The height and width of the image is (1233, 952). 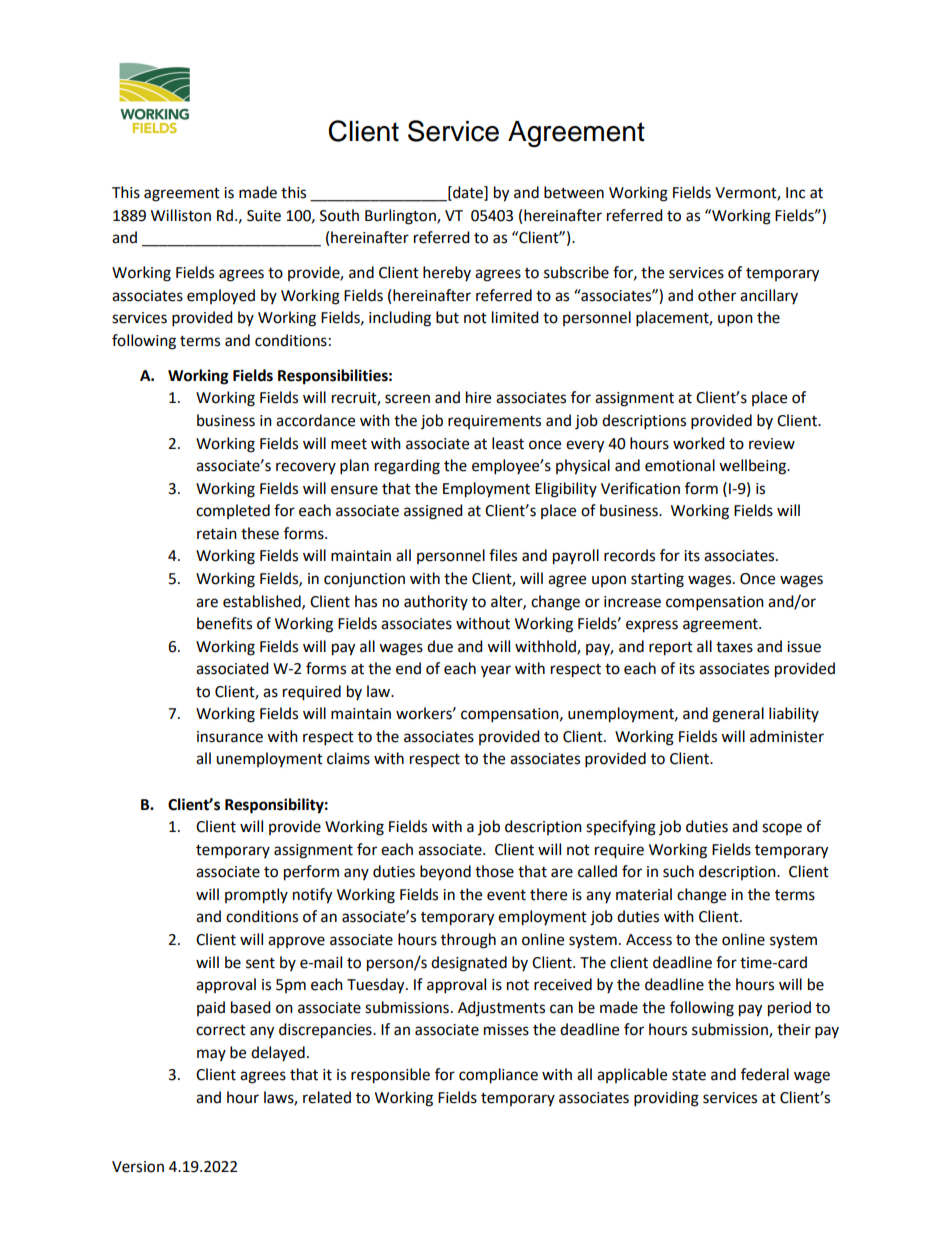 What do you see at coordinates (138, 1167) in the image?
I see `Version` at bounding box center [138, 1167].
